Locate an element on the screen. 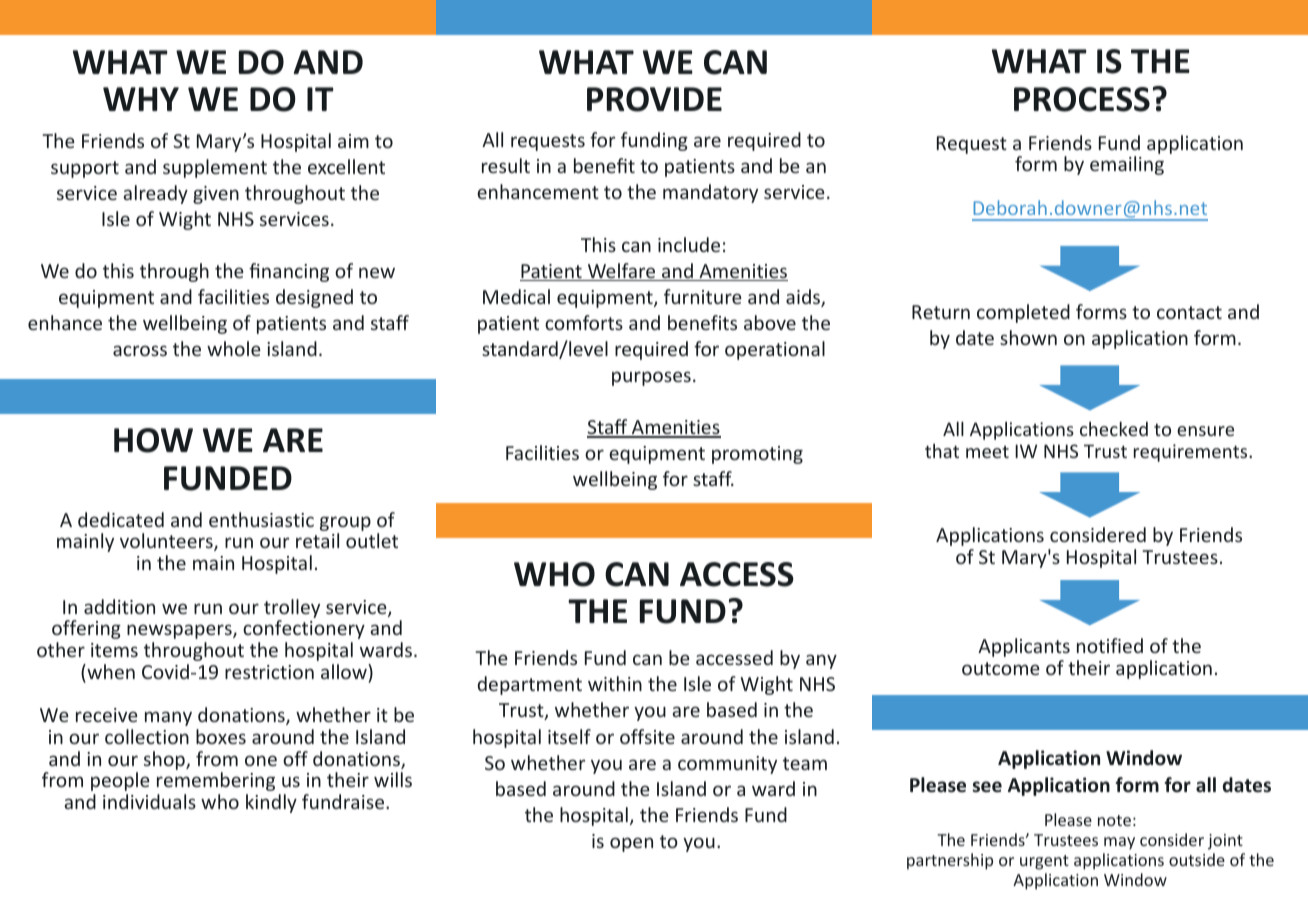  may is located at coordinates (1119, 843).
